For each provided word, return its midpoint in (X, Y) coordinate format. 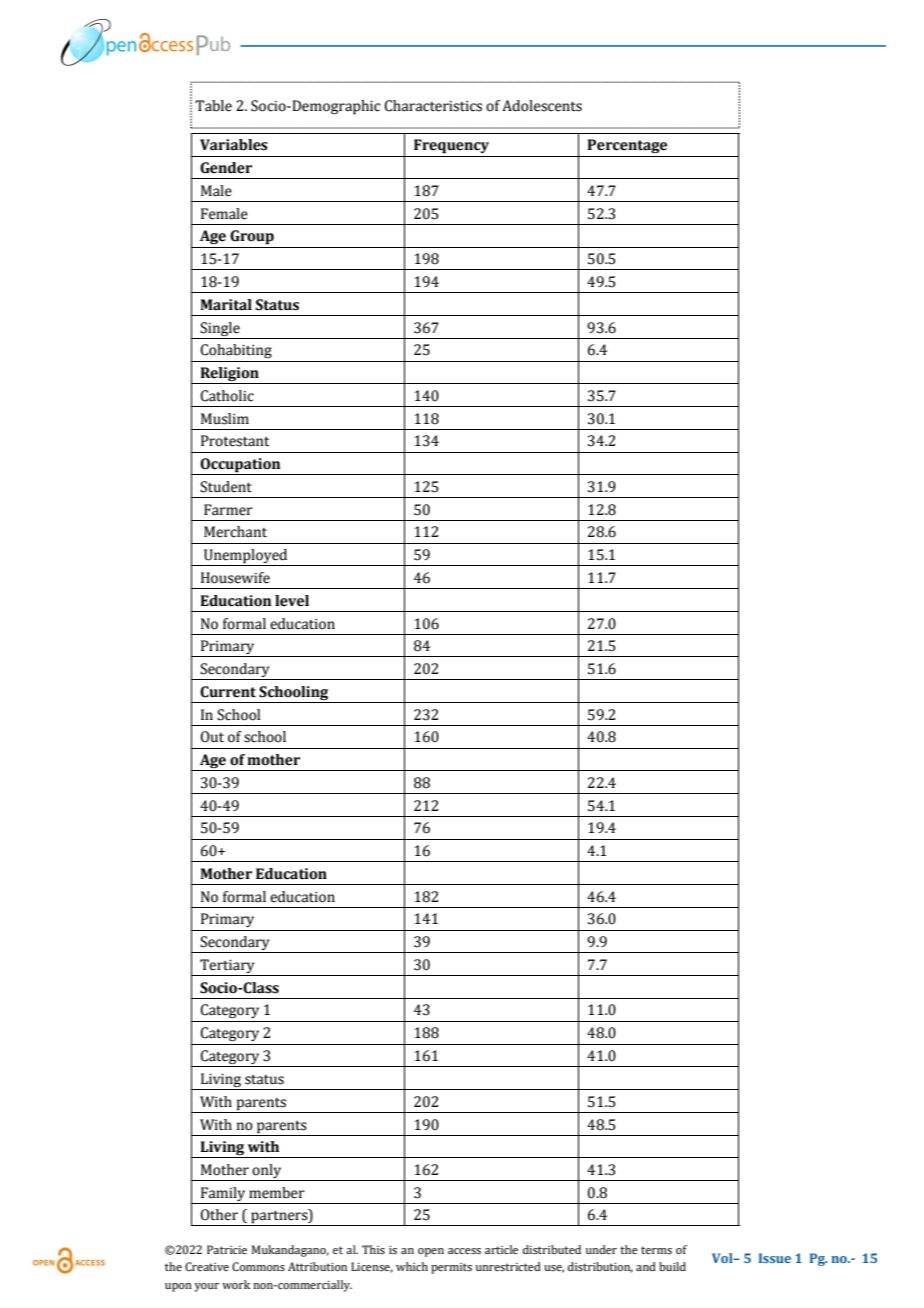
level (292, 601)
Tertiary (227, 967)
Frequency (451, 146)
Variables (234, 145)
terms (656, 1250)
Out (212, 737)
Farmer (228, 510)
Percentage (627, 146)
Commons (258, 1266)
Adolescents (542, 106)
